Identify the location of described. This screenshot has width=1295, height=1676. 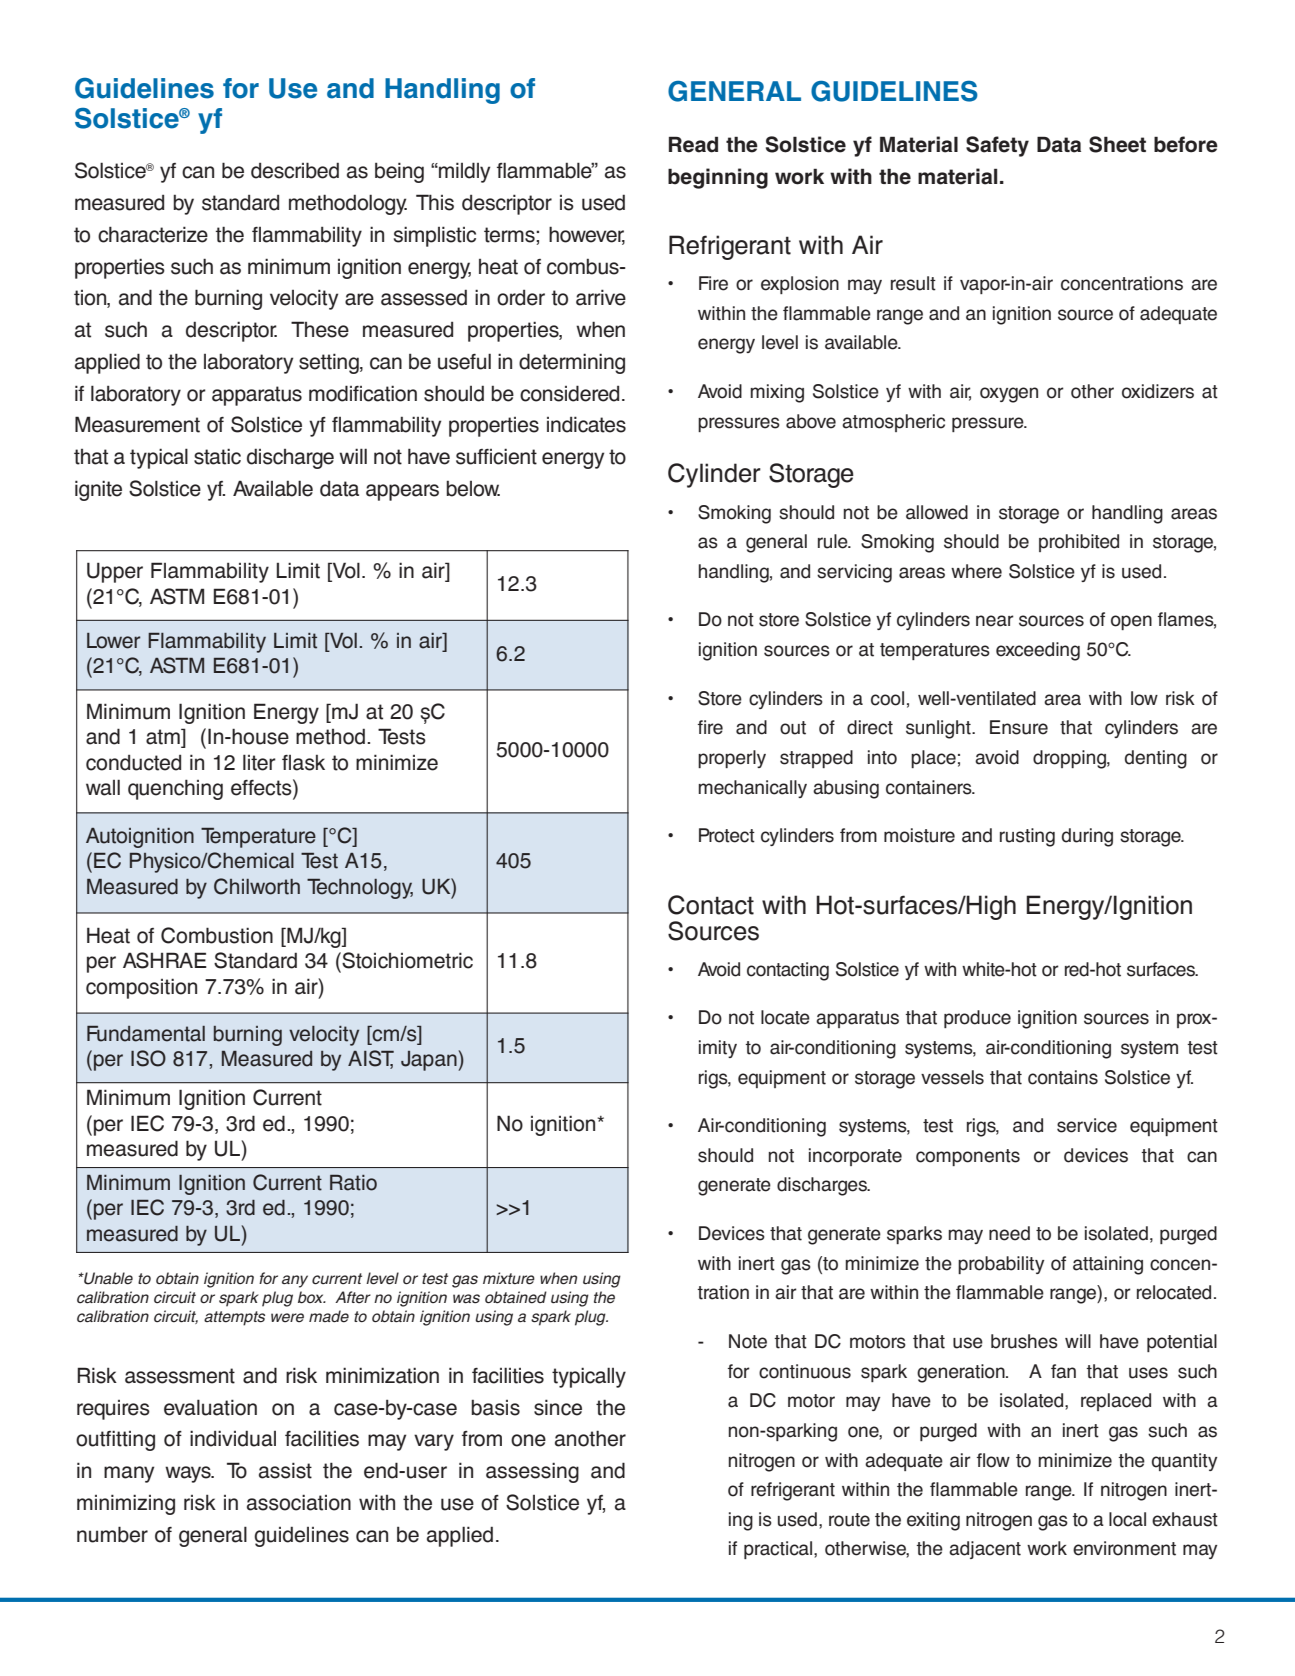
(295, 170).
